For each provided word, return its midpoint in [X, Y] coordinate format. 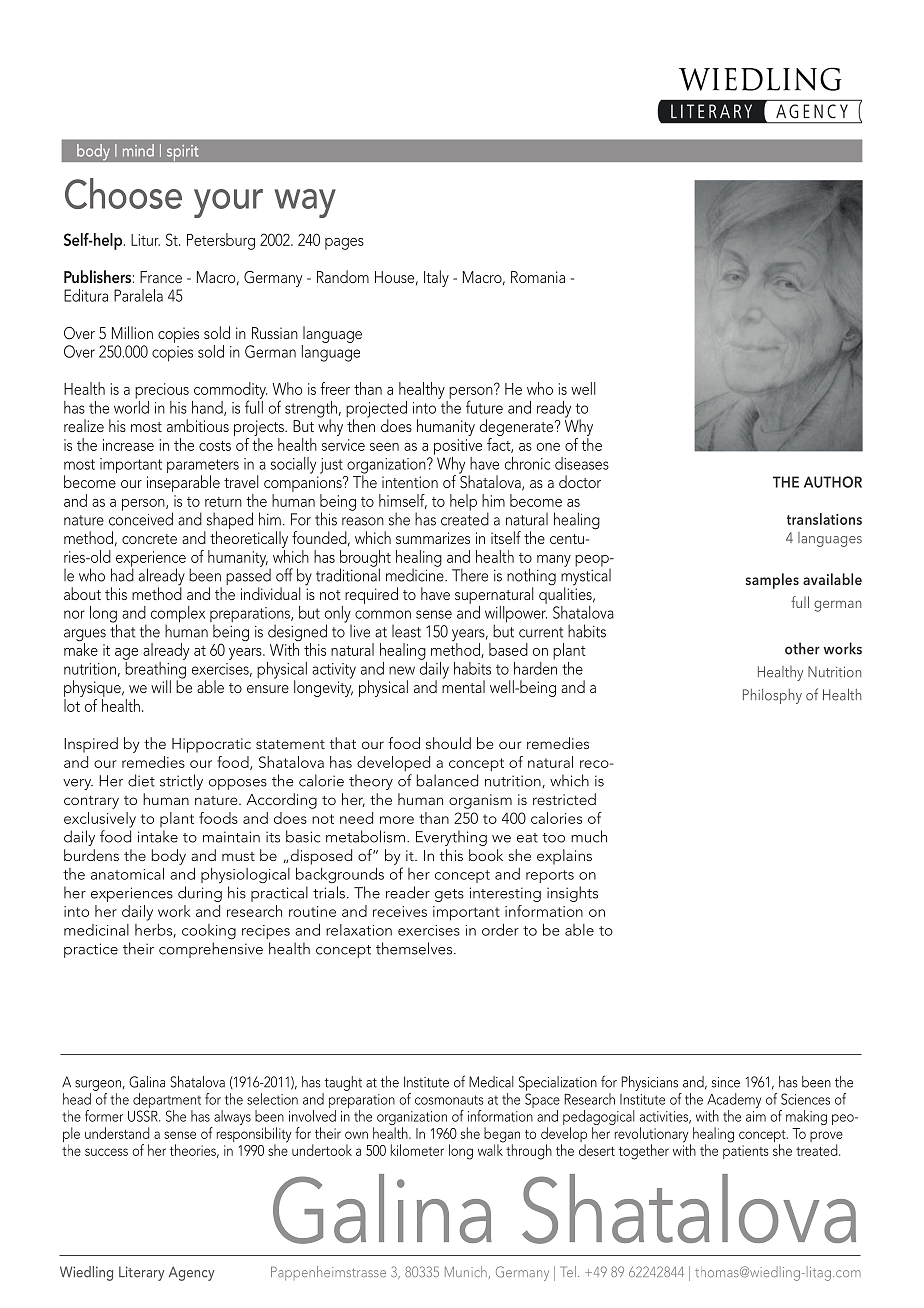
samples [772, 581]
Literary [141, 1273]
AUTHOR [833, 482]
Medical [491, 1082]
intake [158, 836]
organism [480, 801]
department [167, 1100]
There [470, 575]
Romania [538, 277]
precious [162, 391]
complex [178, 615]
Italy [436, 278]
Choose [123, 193]
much [589, 836]
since [726, 1082]
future [484, 407]
